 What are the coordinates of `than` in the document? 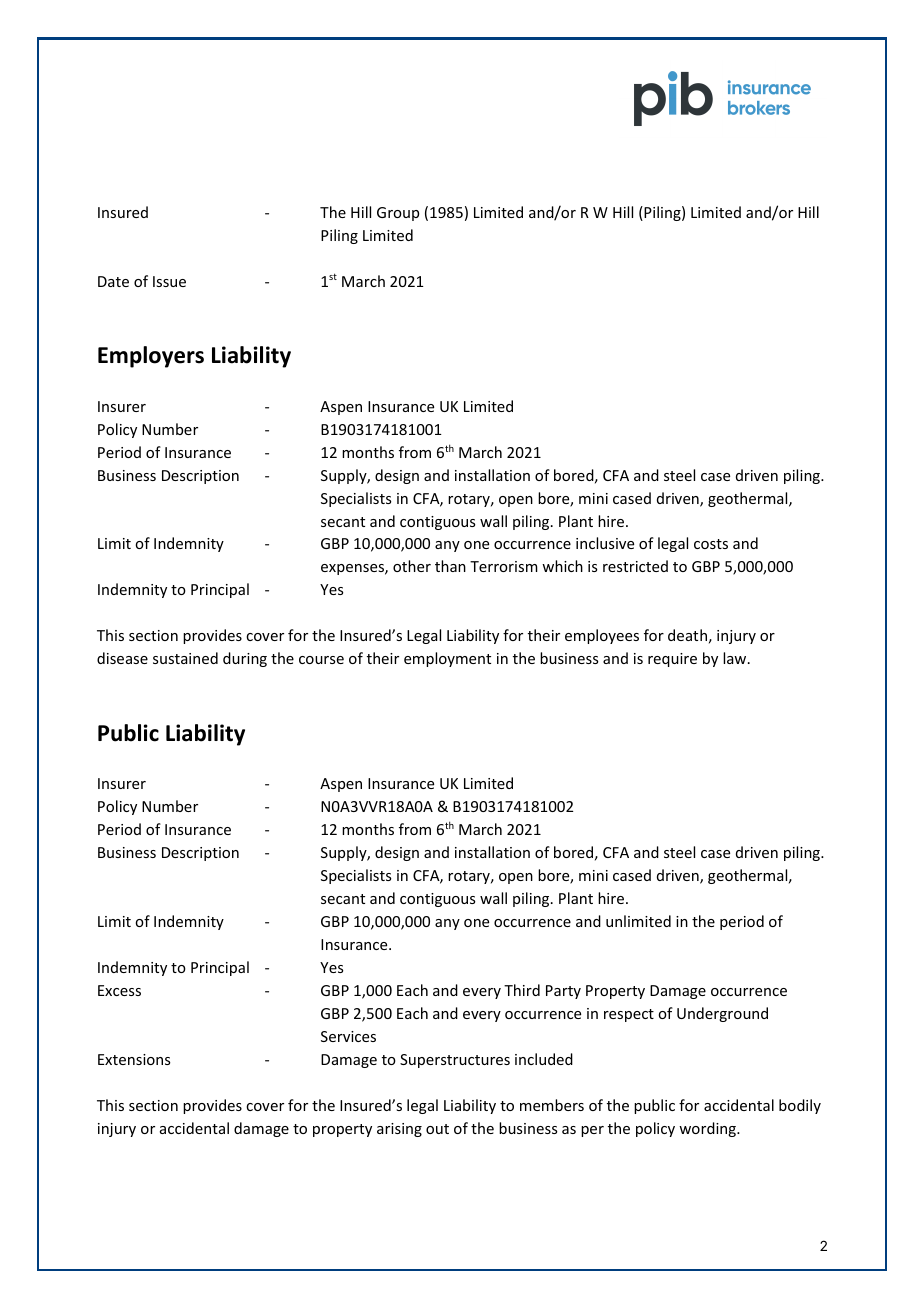 It's located at (450, 566).
